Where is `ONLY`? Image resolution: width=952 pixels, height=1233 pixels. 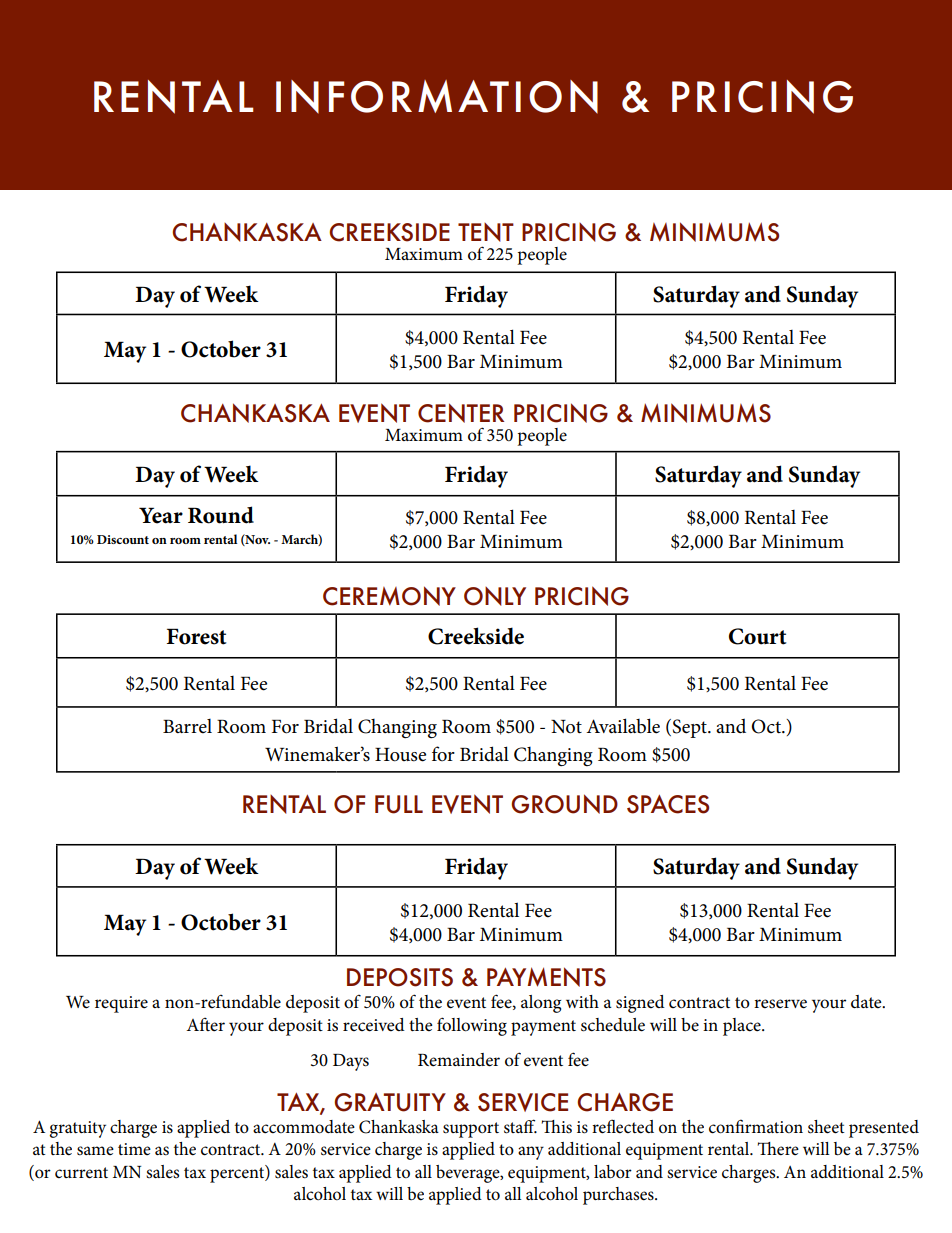 ONLY is located at coordinates (495, 596).
